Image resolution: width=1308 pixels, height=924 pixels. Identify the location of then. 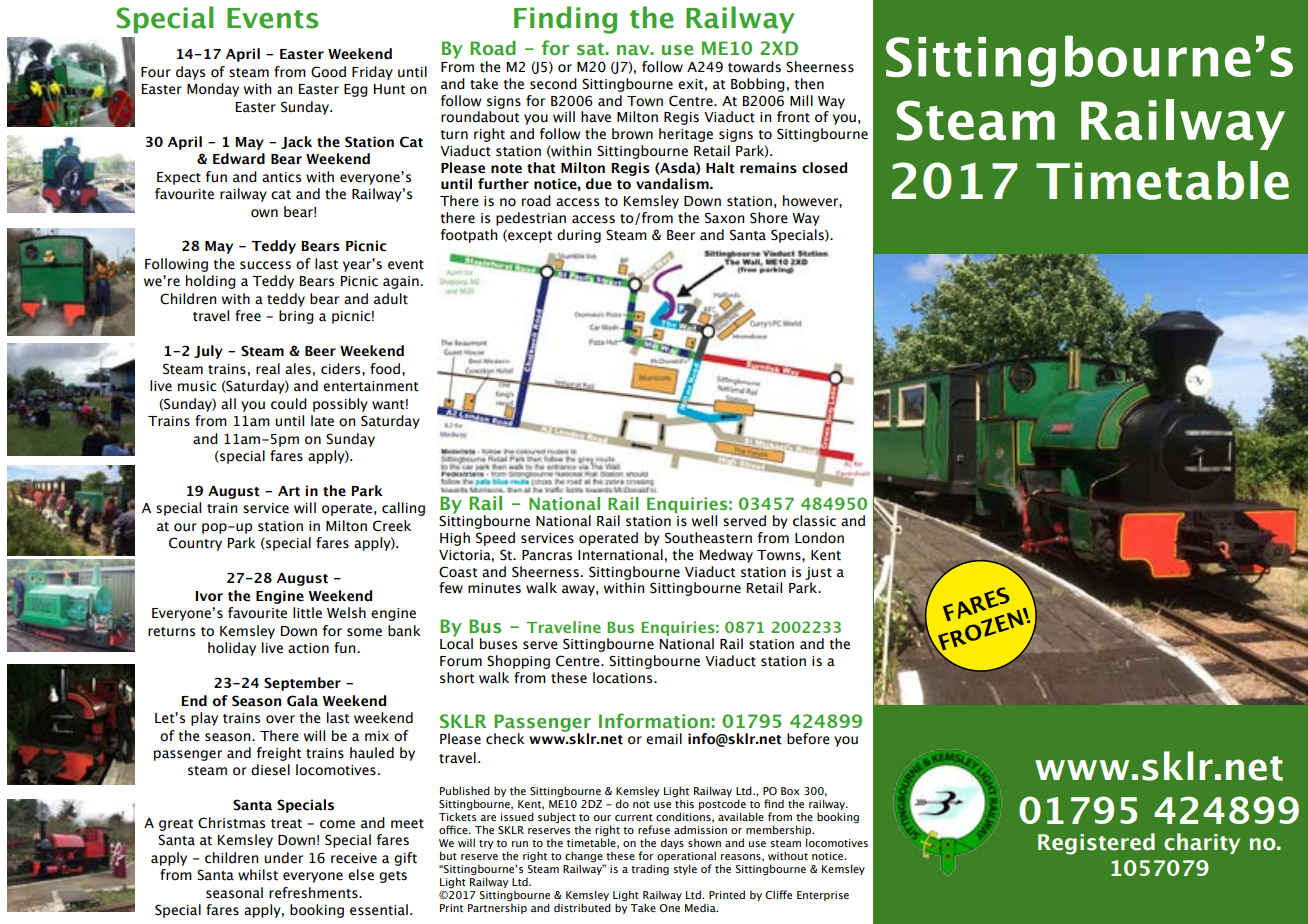
(809, 84).
